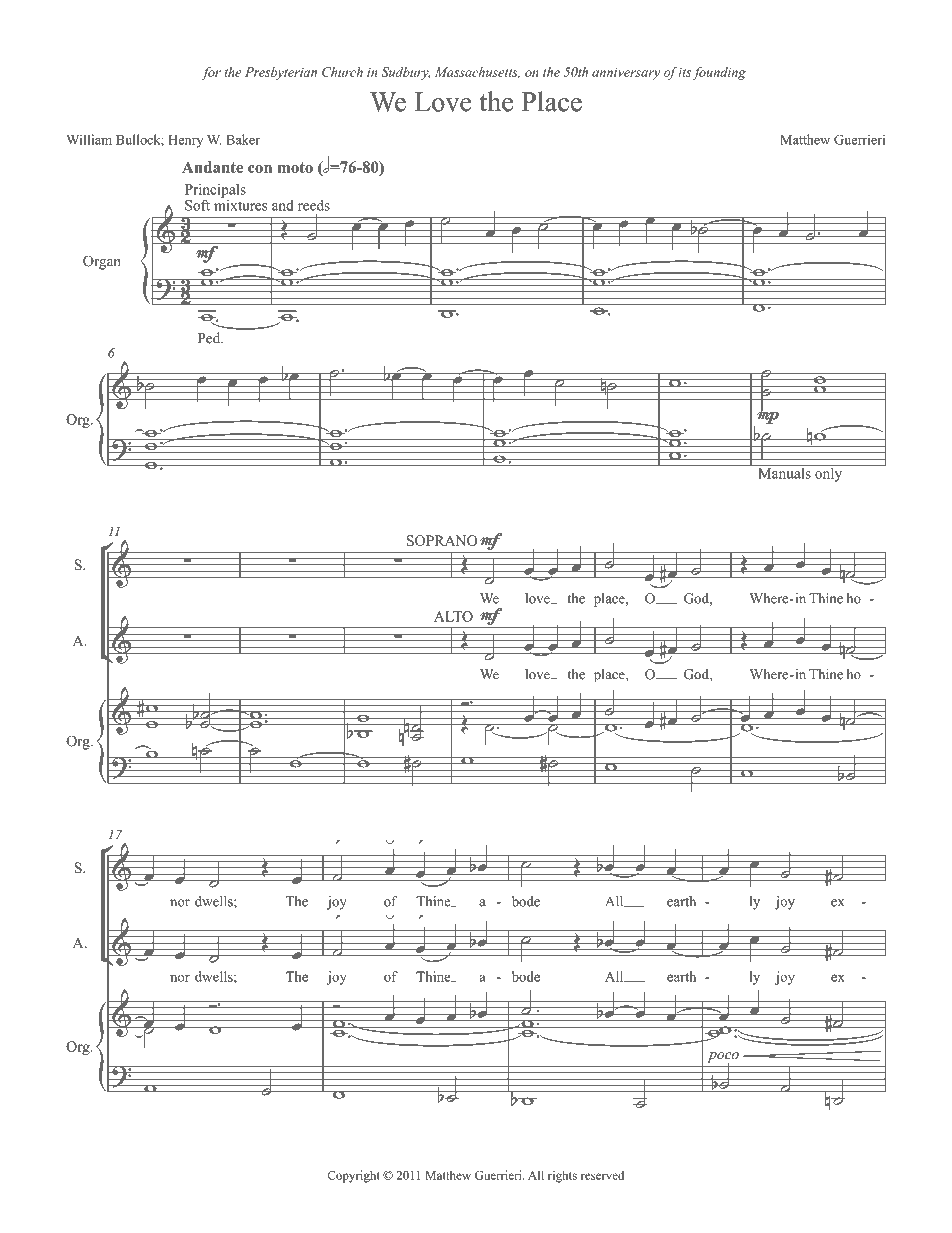 The width and height of the screenshot is (952, 1233). I want to click on ALTO, so click(453, 616).
